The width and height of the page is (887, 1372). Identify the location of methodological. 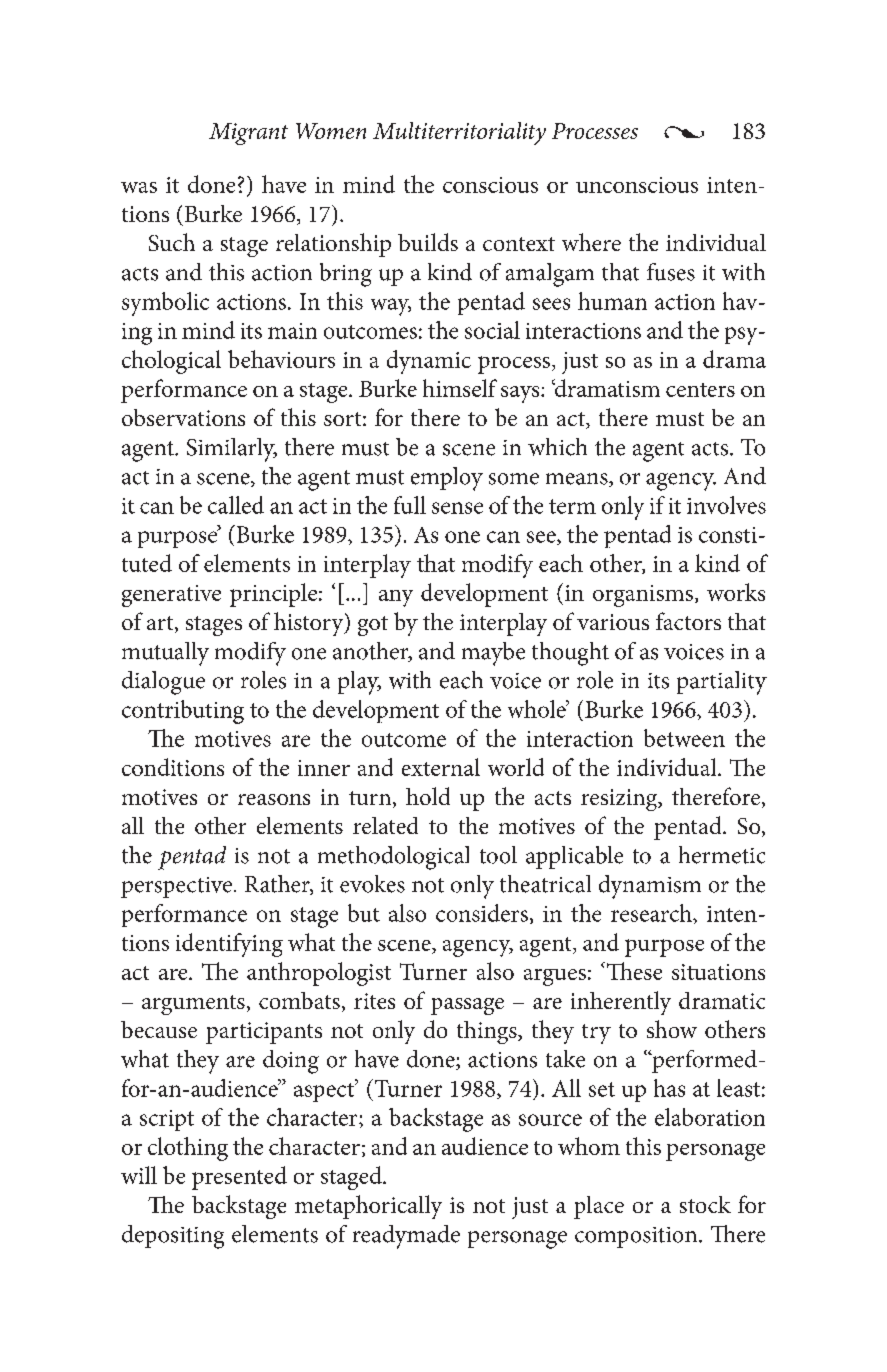
(393, 858).
